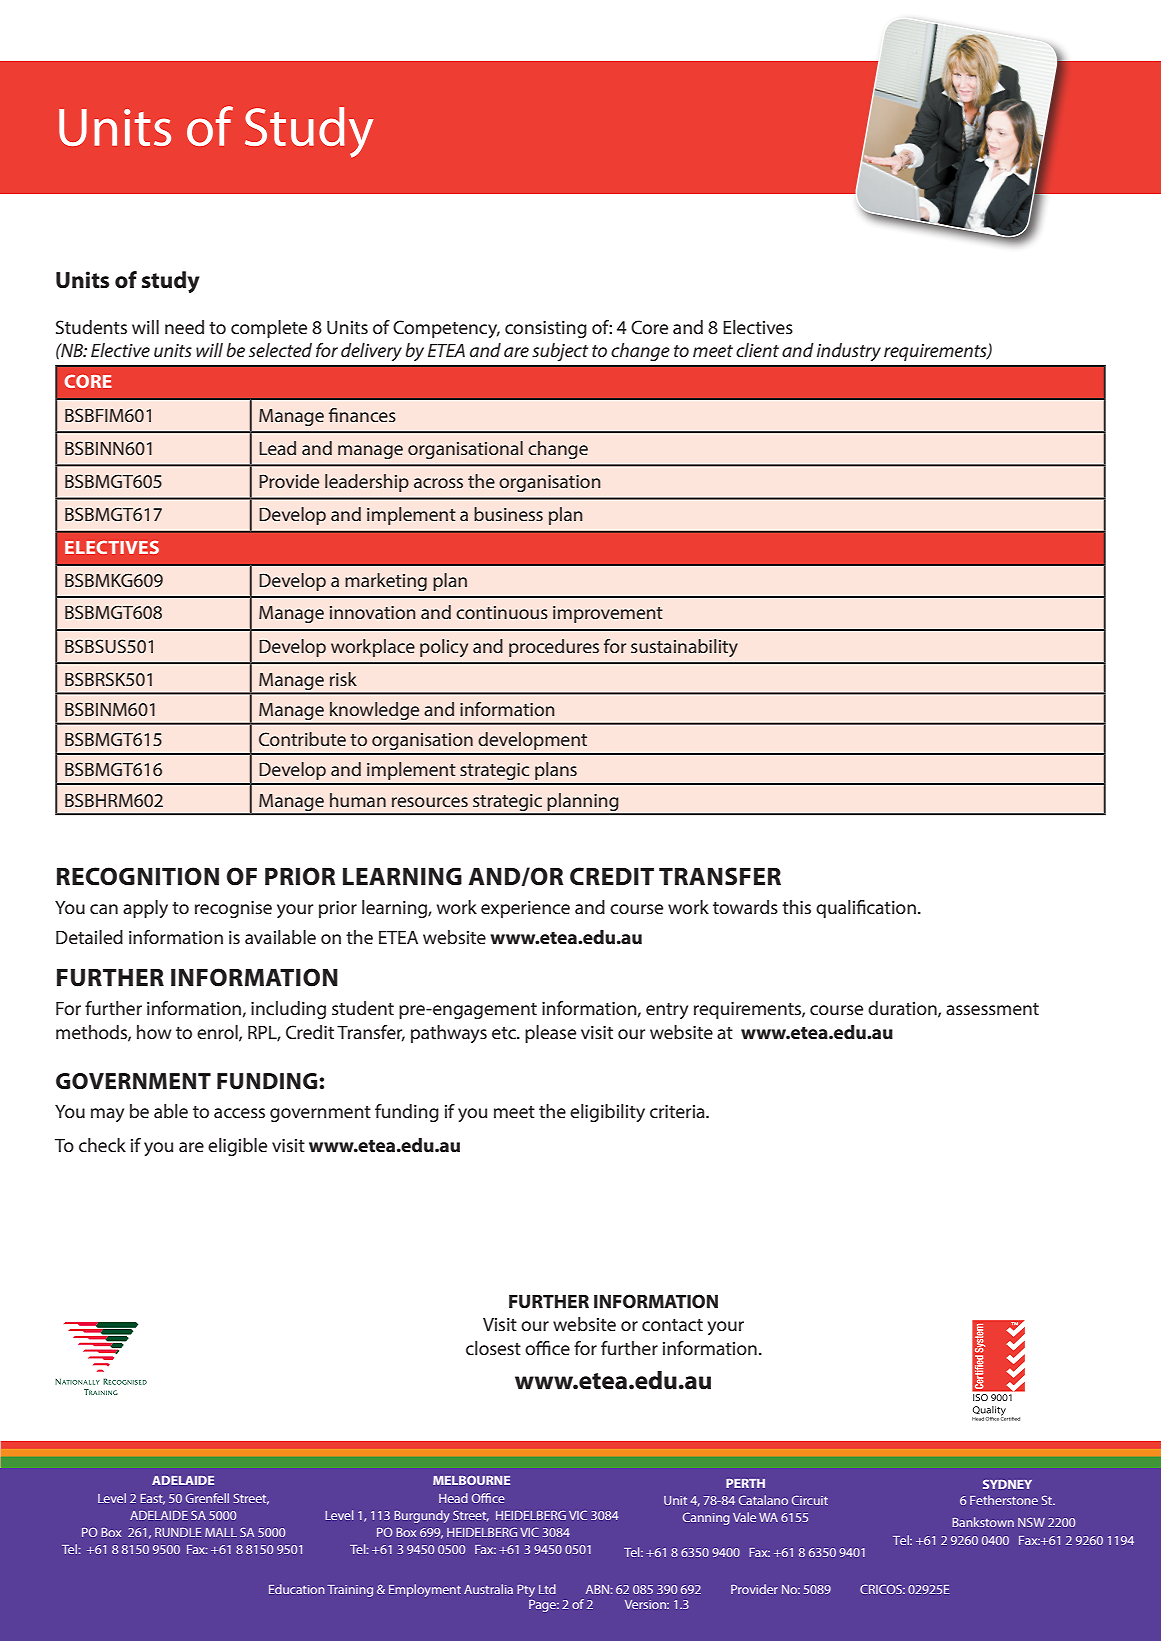 The height and width of the screenshot is (1641, 1161). Describe the element at coordinates (983, 1522) in the screenshot. I see `Bankstown` at that location.
